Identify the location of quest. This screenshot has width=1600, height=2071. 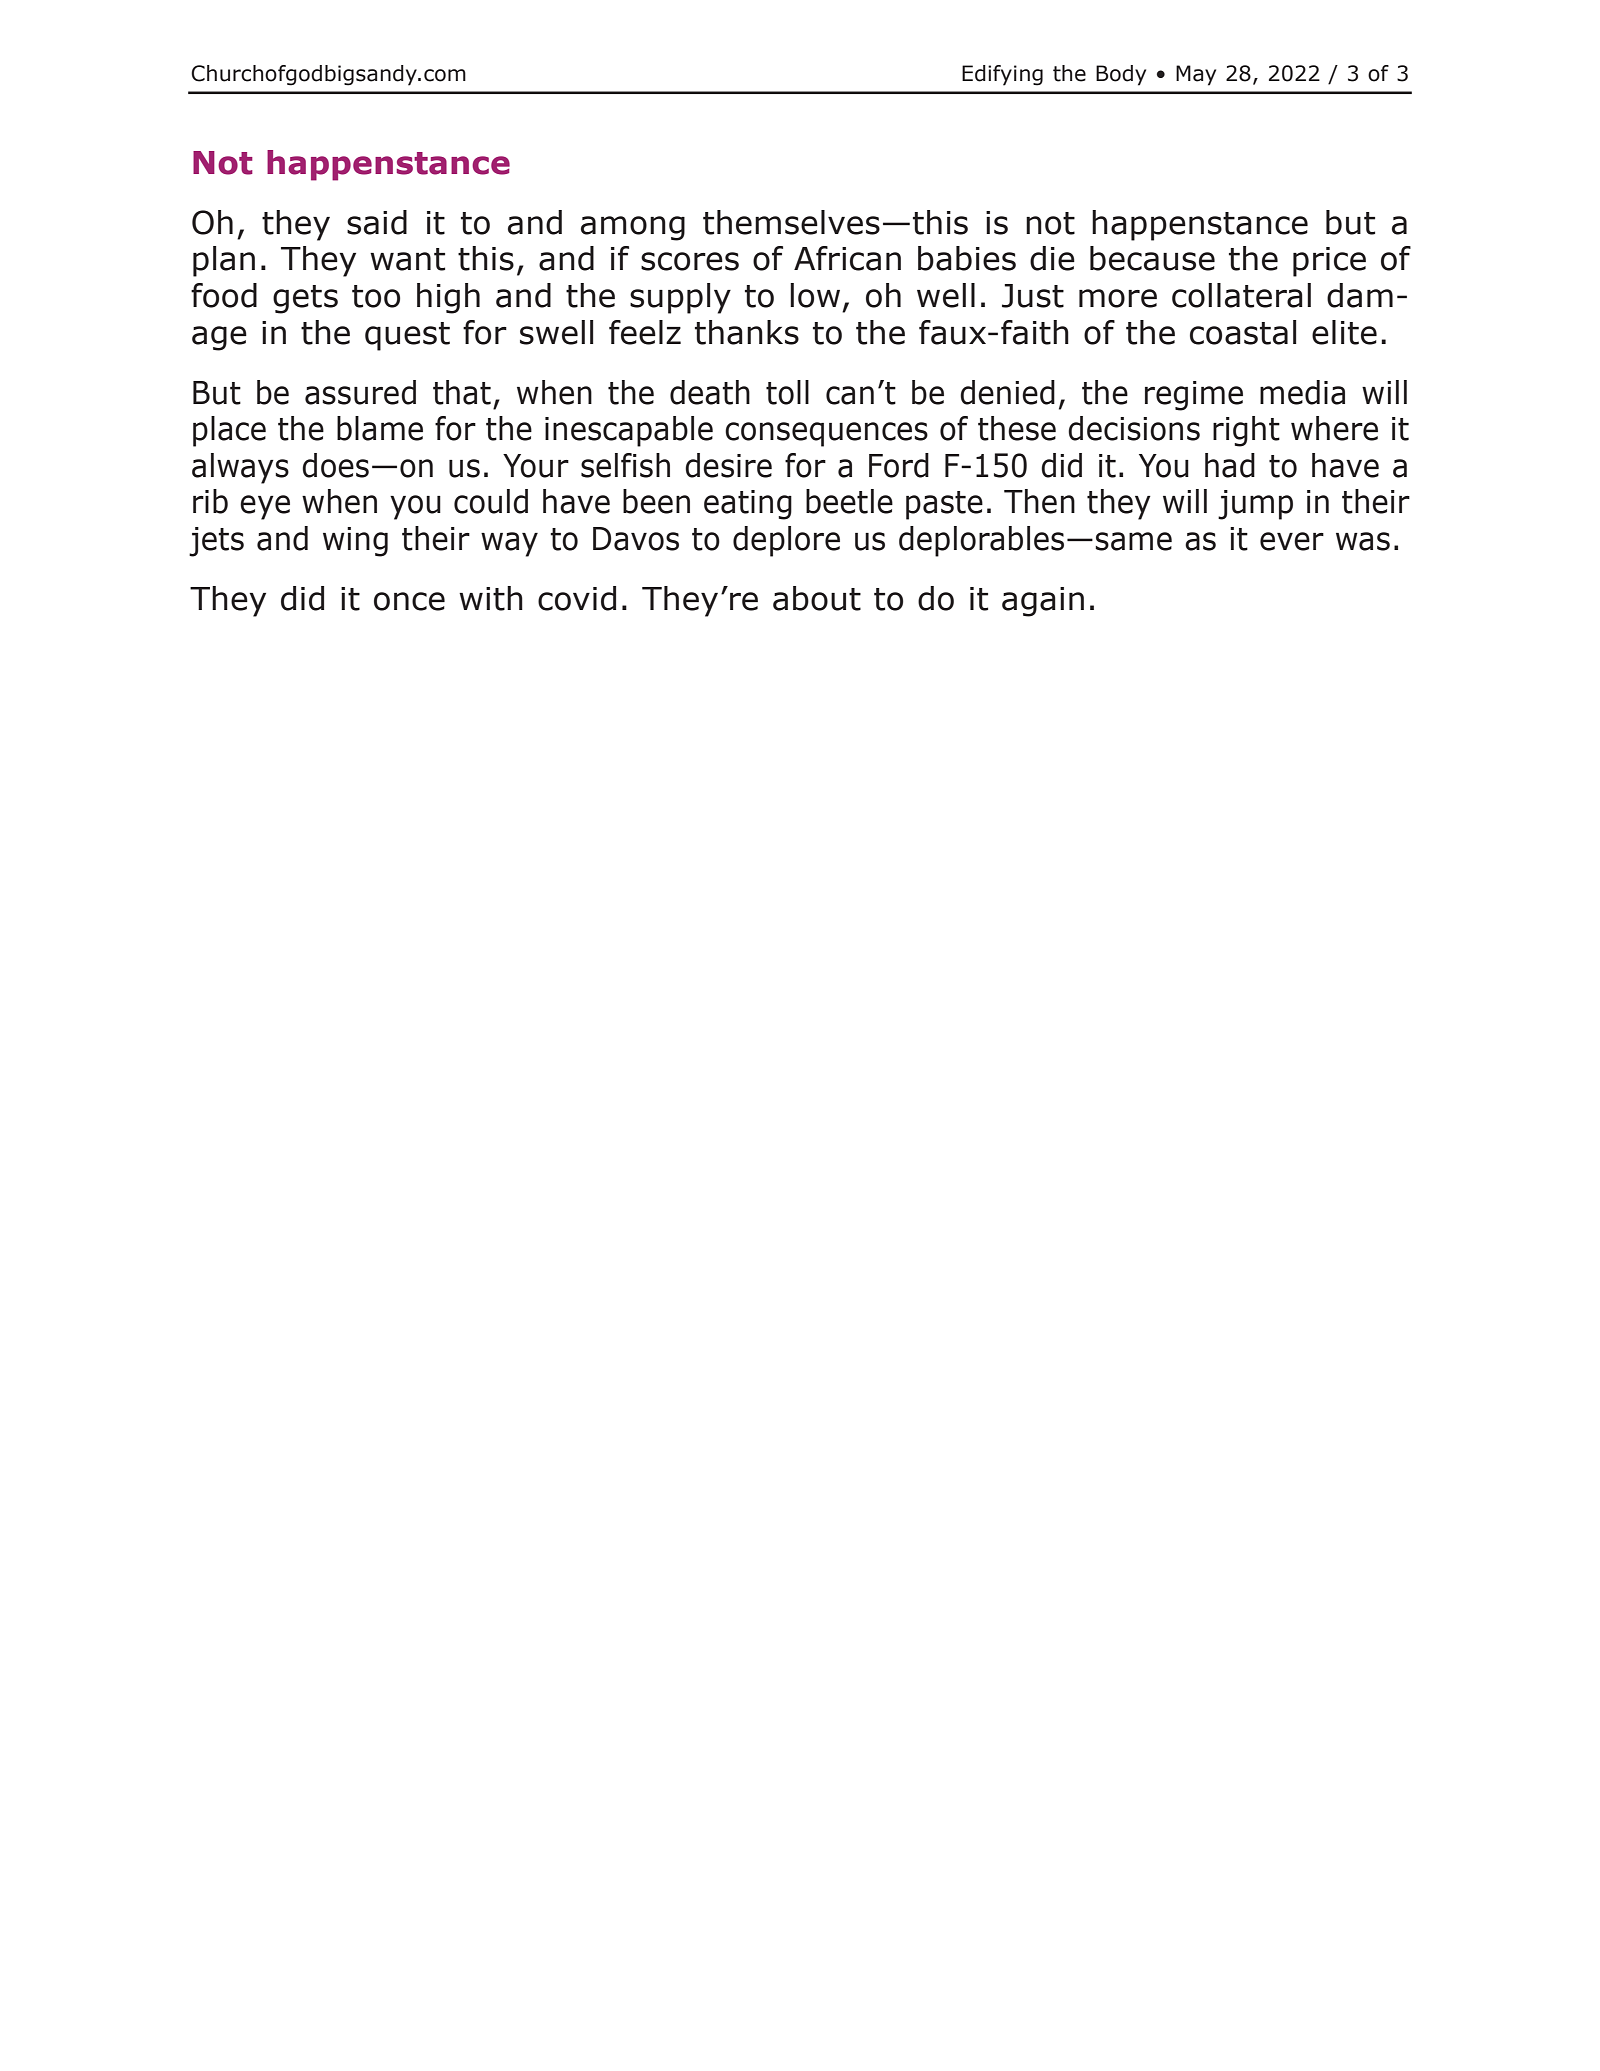
(407, 336).
